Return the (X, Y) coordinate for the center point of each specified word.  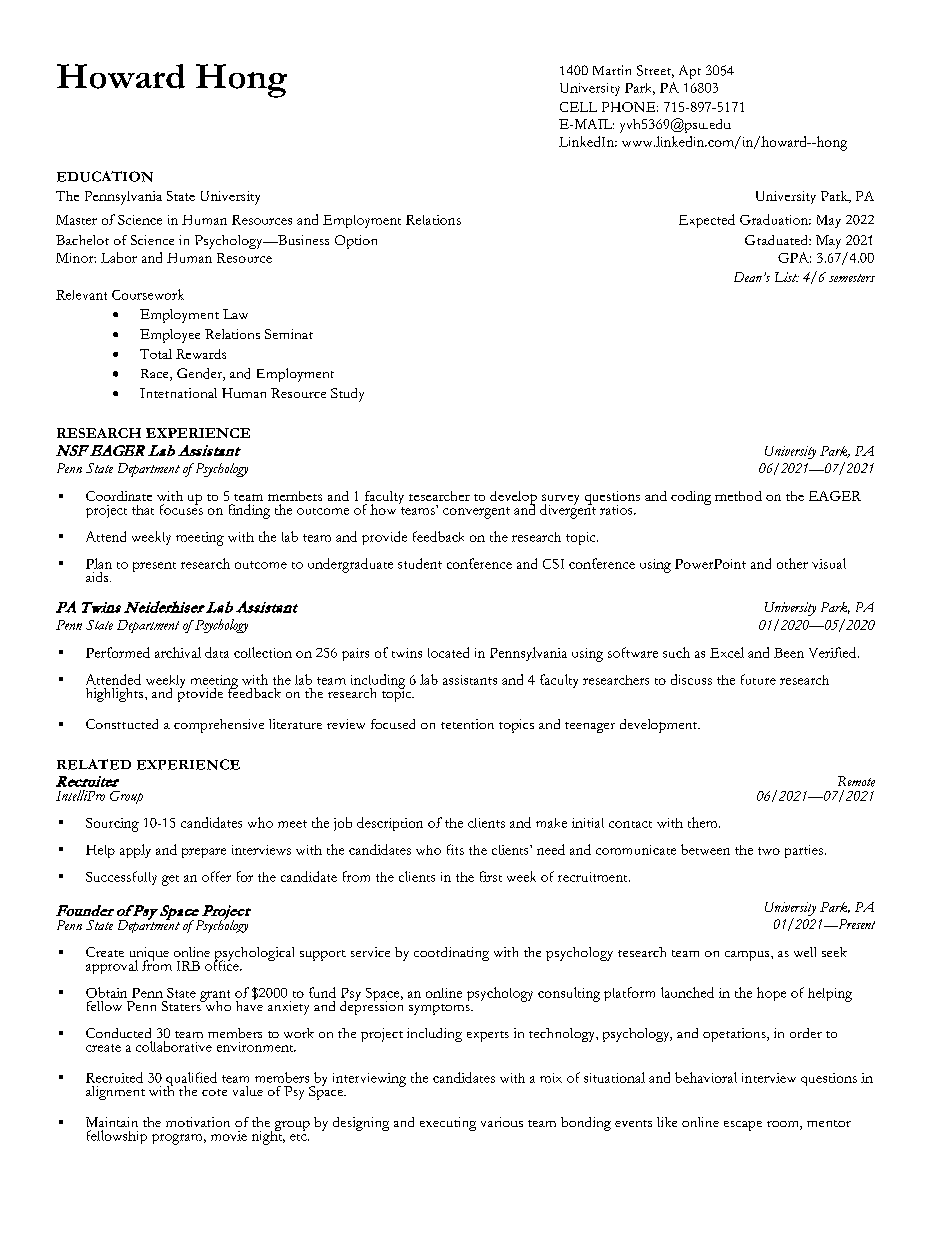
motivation (198, 1122)
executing (448, 1124)
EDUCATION (105, 176)
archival (178, 652)
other (792, 563)
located (448, 652)
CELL (578, 107)
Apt (690, 72)
